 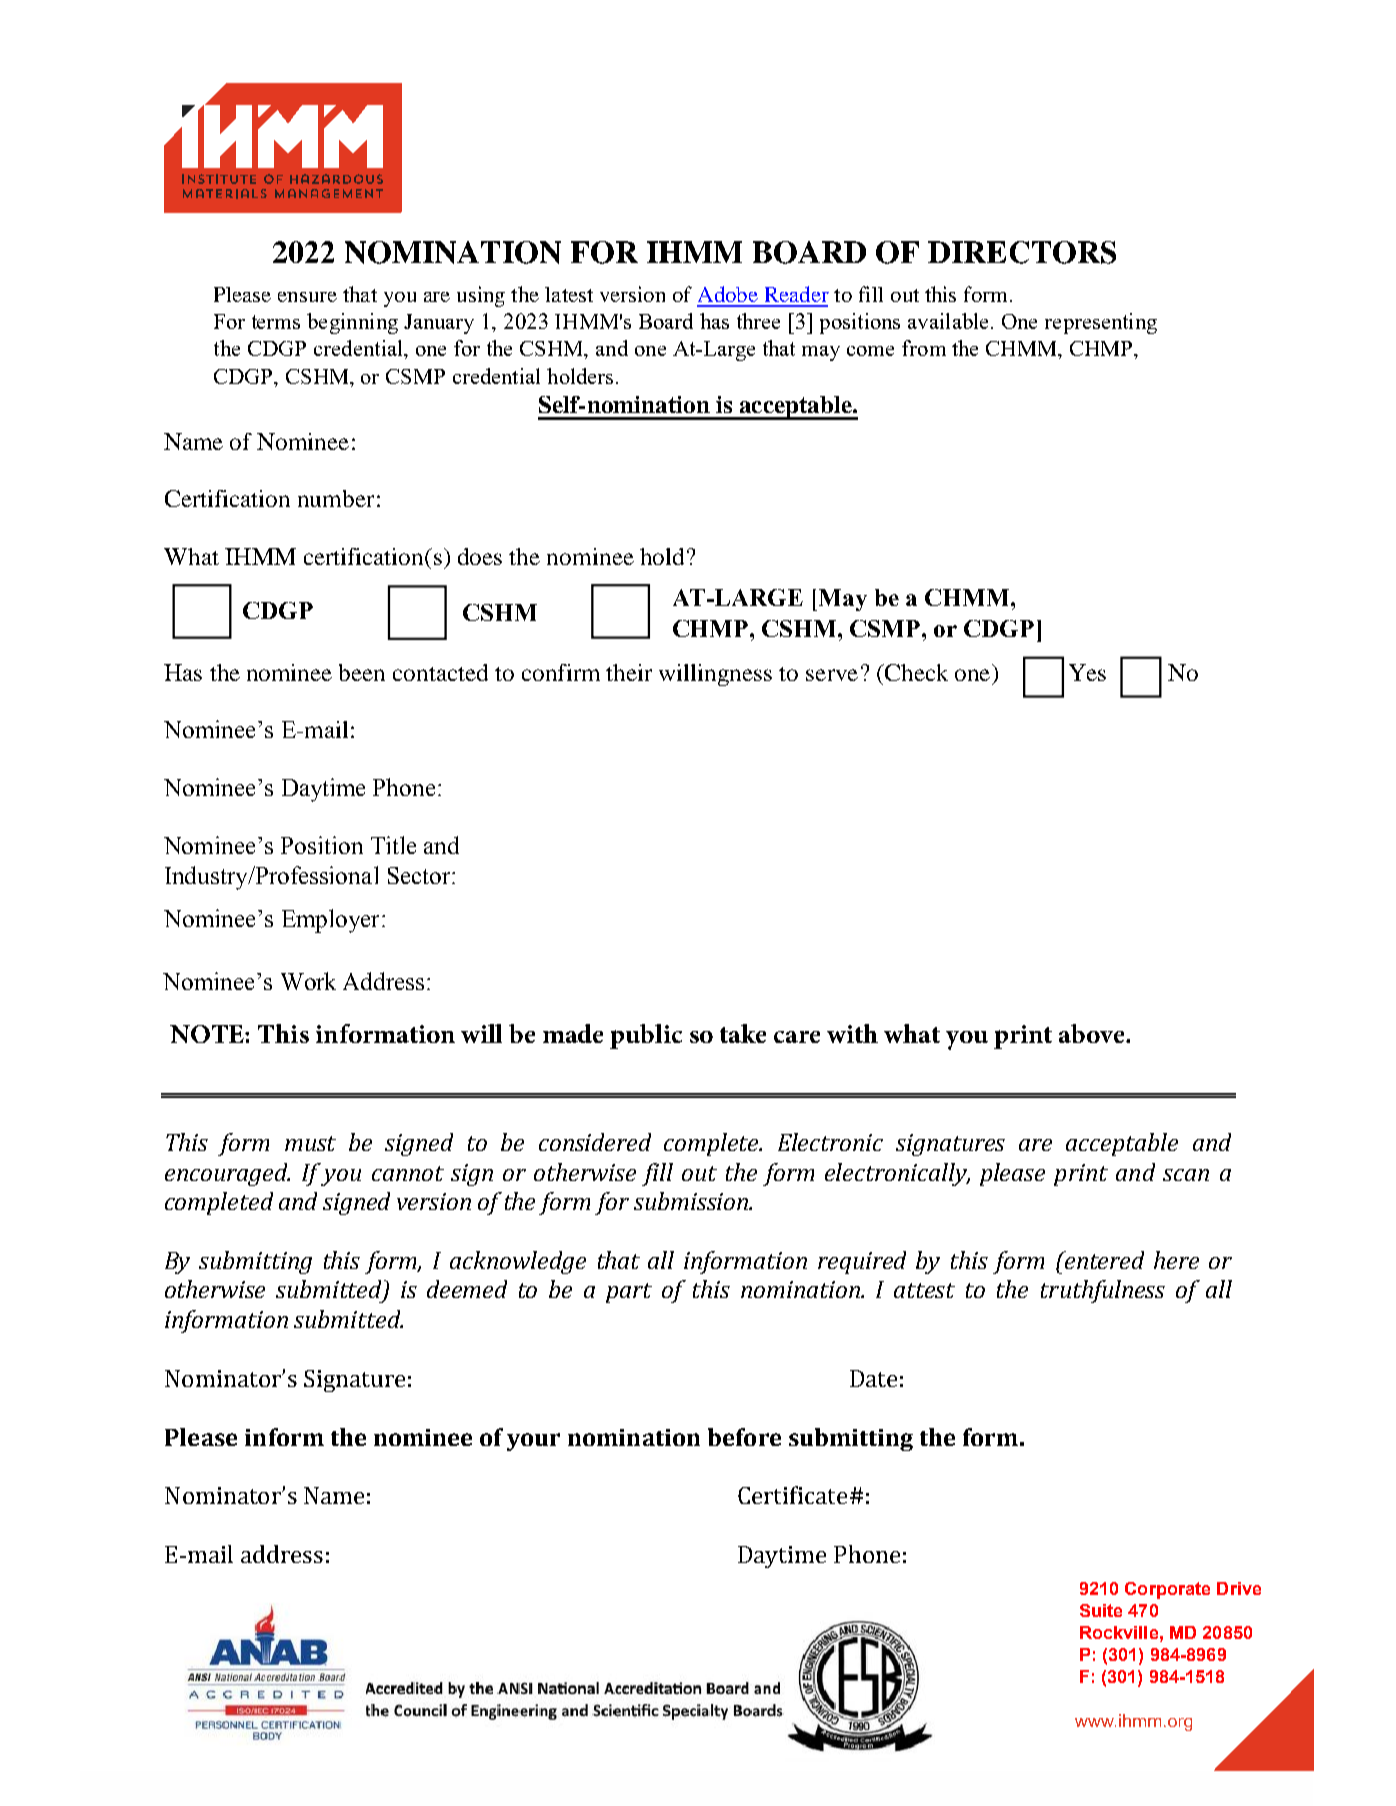 I want to click on above, so click(x=1093, y=1033).
